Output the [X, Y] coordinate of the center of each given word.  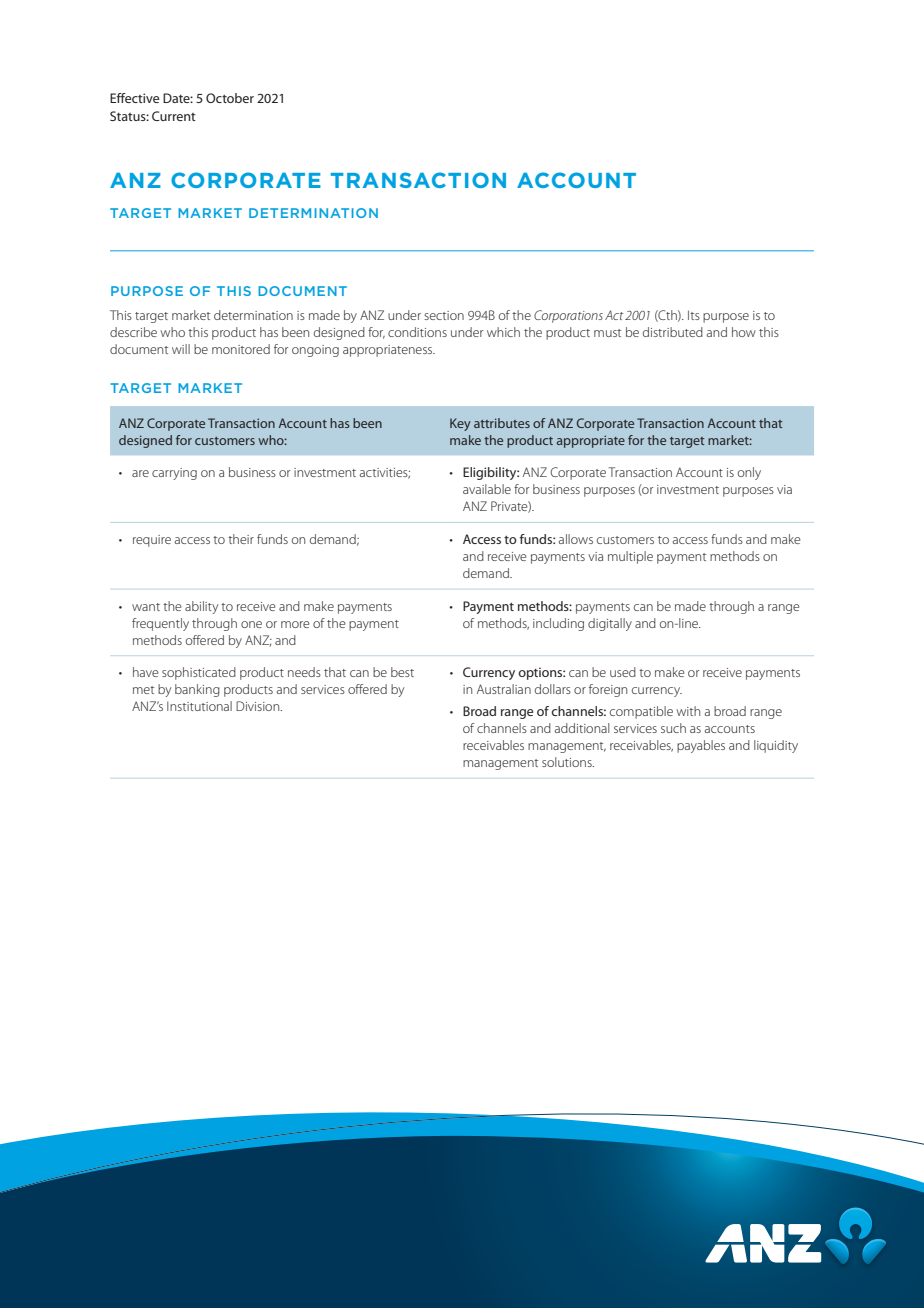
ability [201, 607]
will [181, 349]
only [749, 473]
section [444, 315]
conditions [417, 332]
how [744, 332]
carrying [174, 474]
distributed [673, 332]
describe [133, 332]
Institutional [199, 706]
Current [174, 116]
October [230, 98]
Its [694, 315]
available [487, 489]
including [558, 624]
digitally [610, 624]
